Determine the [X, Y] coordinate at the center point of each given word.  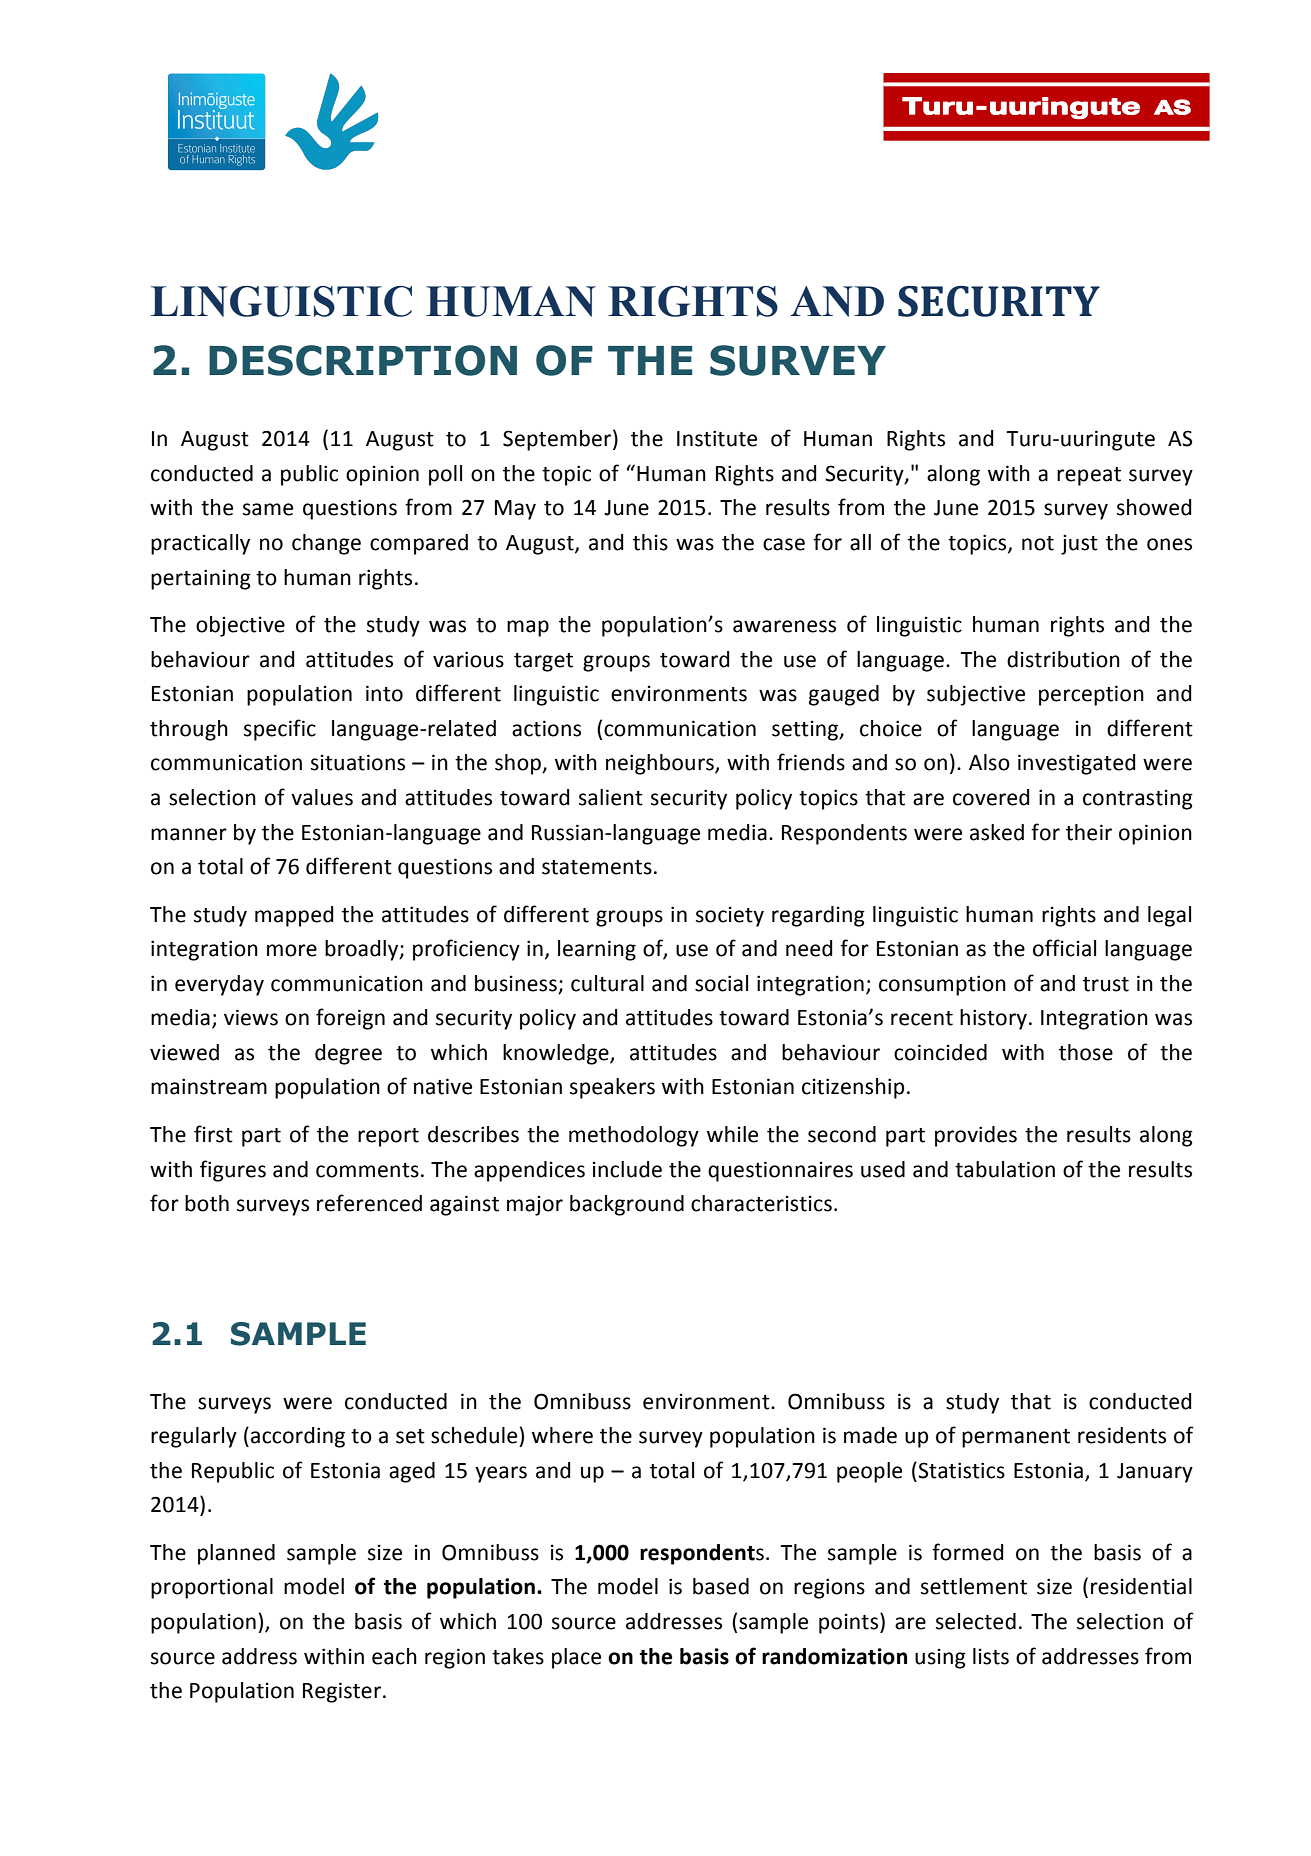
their [1089, 832]
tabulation [1005, 1169]
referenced [369, 1203]
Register [342, 1692]
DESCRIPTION [363, 360]
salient [611, 797]
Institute [717, 438]
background [627, 1205]
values [322, 797]
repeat [1089, 476]
